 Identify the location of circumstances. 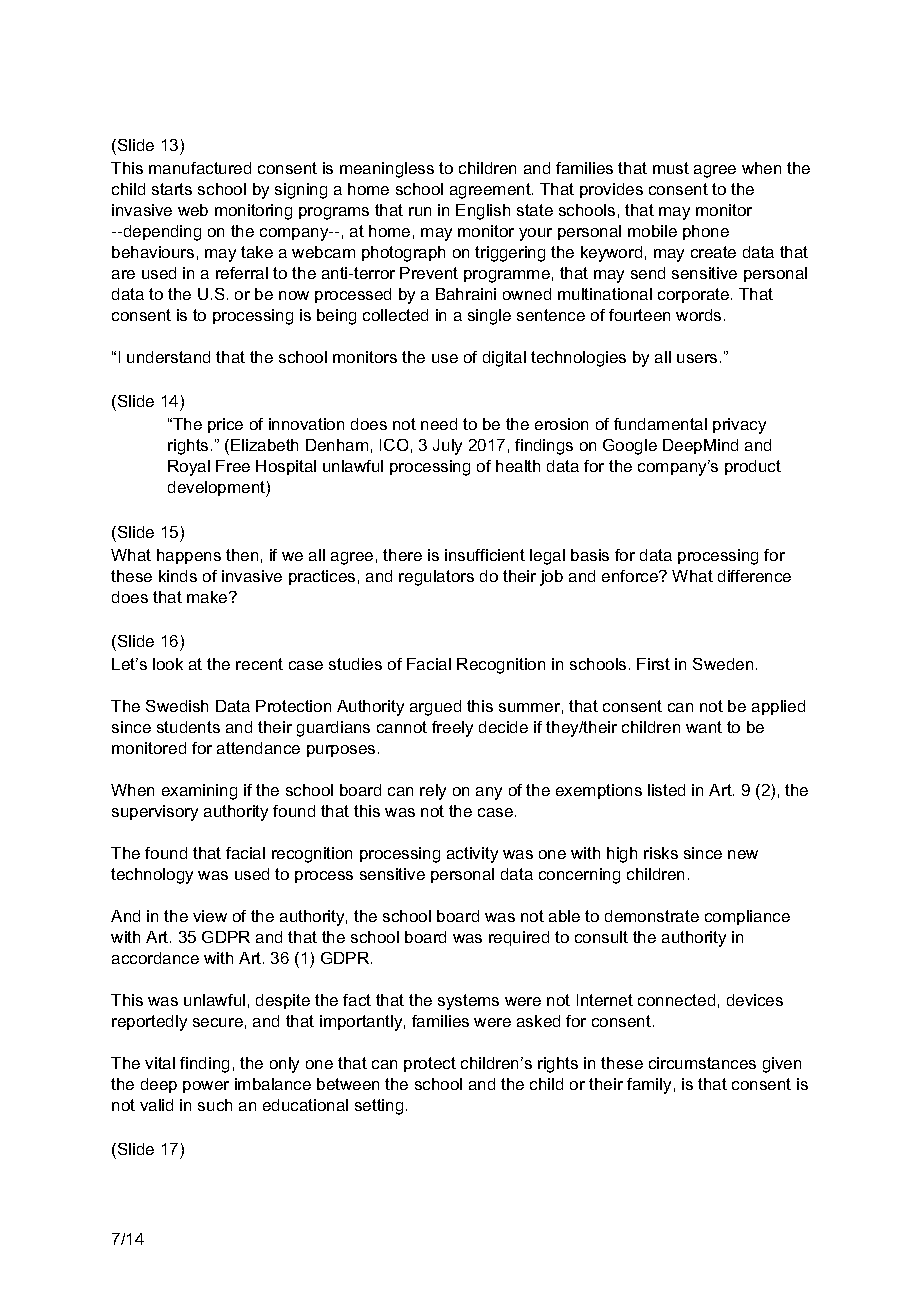
(702, 1063).
